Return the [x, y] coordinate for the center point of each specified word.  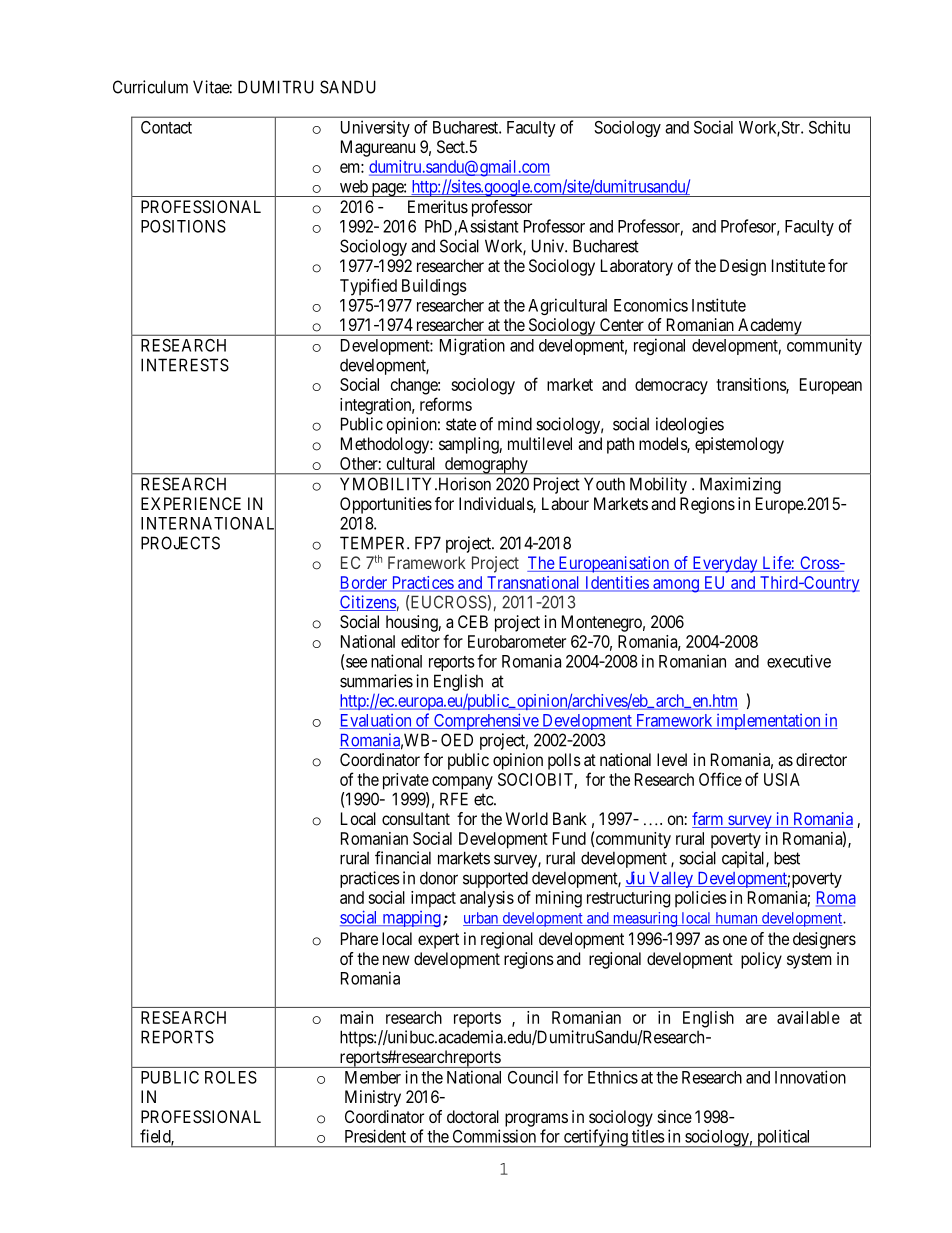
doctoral [473, 1116]
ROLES [231, 1077]
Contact [166, 127]
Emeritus [438, 206]
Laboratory [637, 267]
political [784, 1138]
